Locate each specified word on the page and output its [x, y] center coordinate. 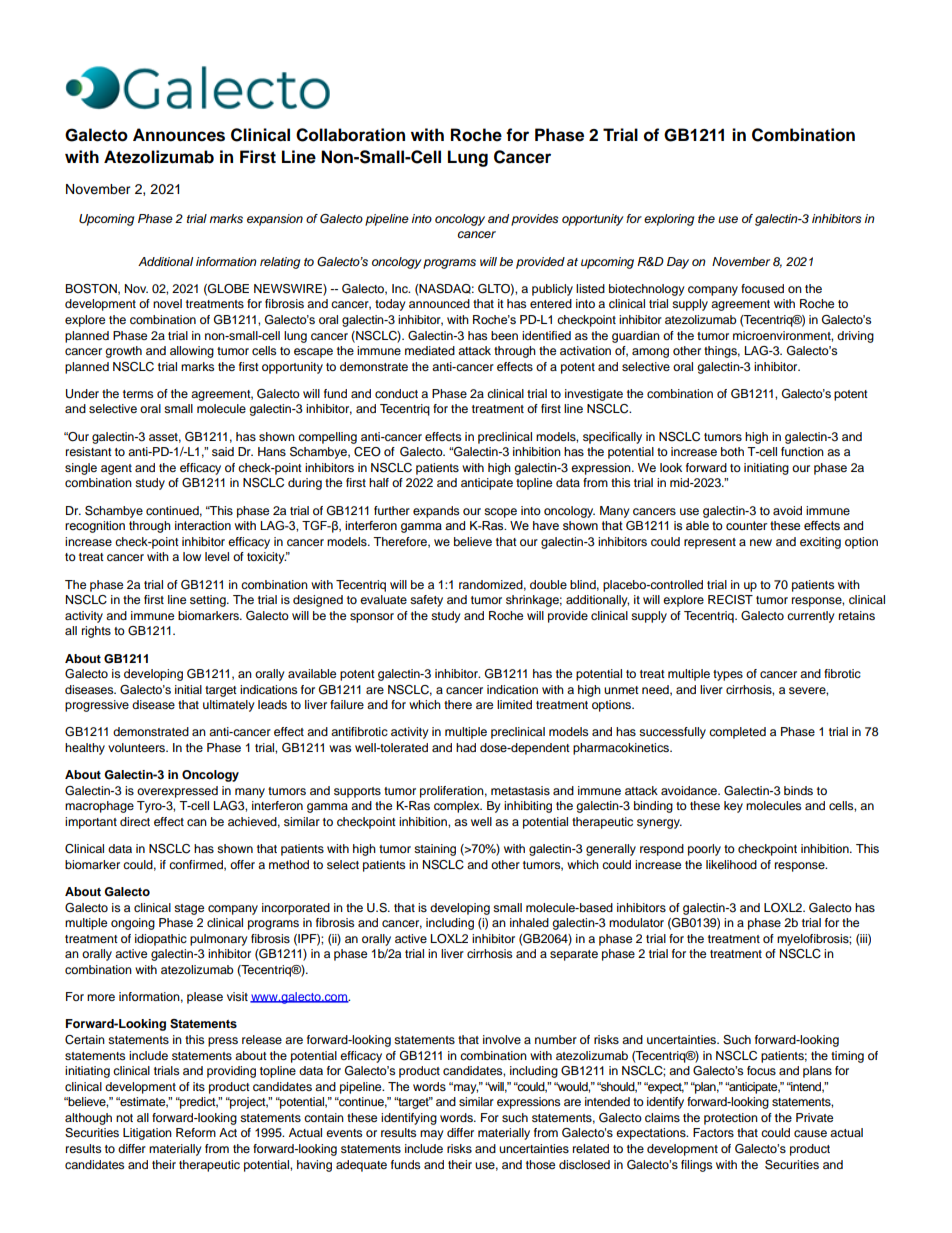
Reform [196, 1132]
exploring [669, 220]
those [540, 1164]
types [728, 675]
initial [188, 689]
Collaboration [350, 135]
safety [426, 601]
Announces [179, 135]
